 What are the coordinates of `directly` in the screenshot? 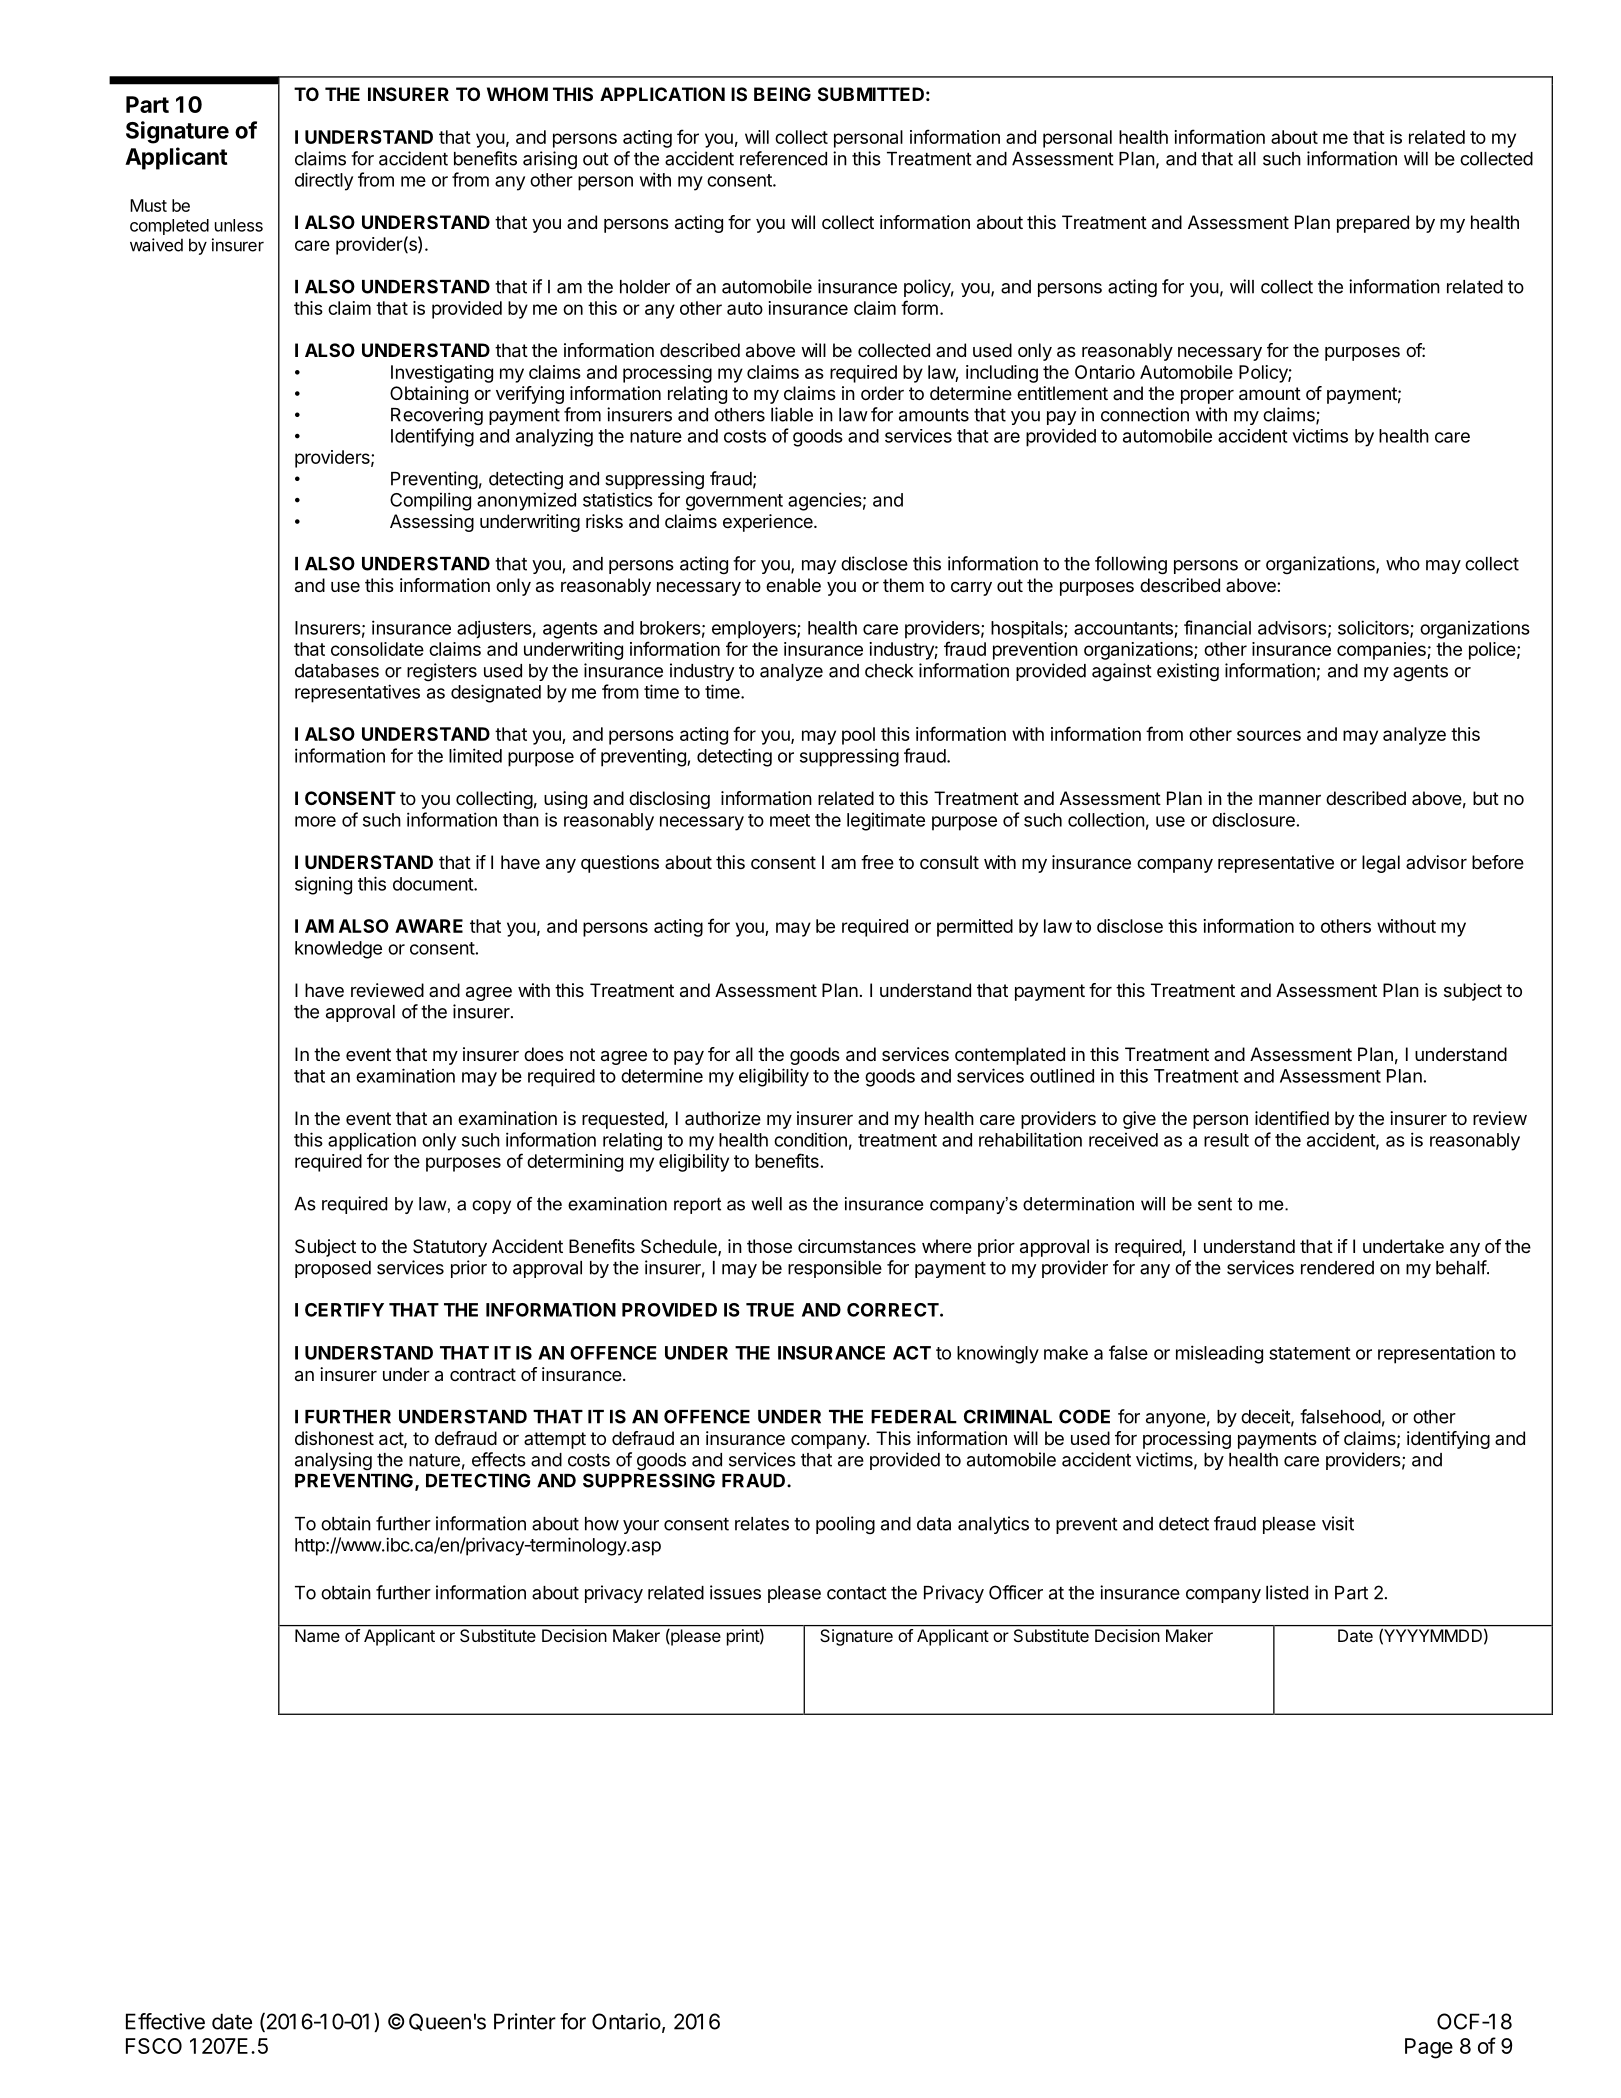 It's located at (324, 181).
